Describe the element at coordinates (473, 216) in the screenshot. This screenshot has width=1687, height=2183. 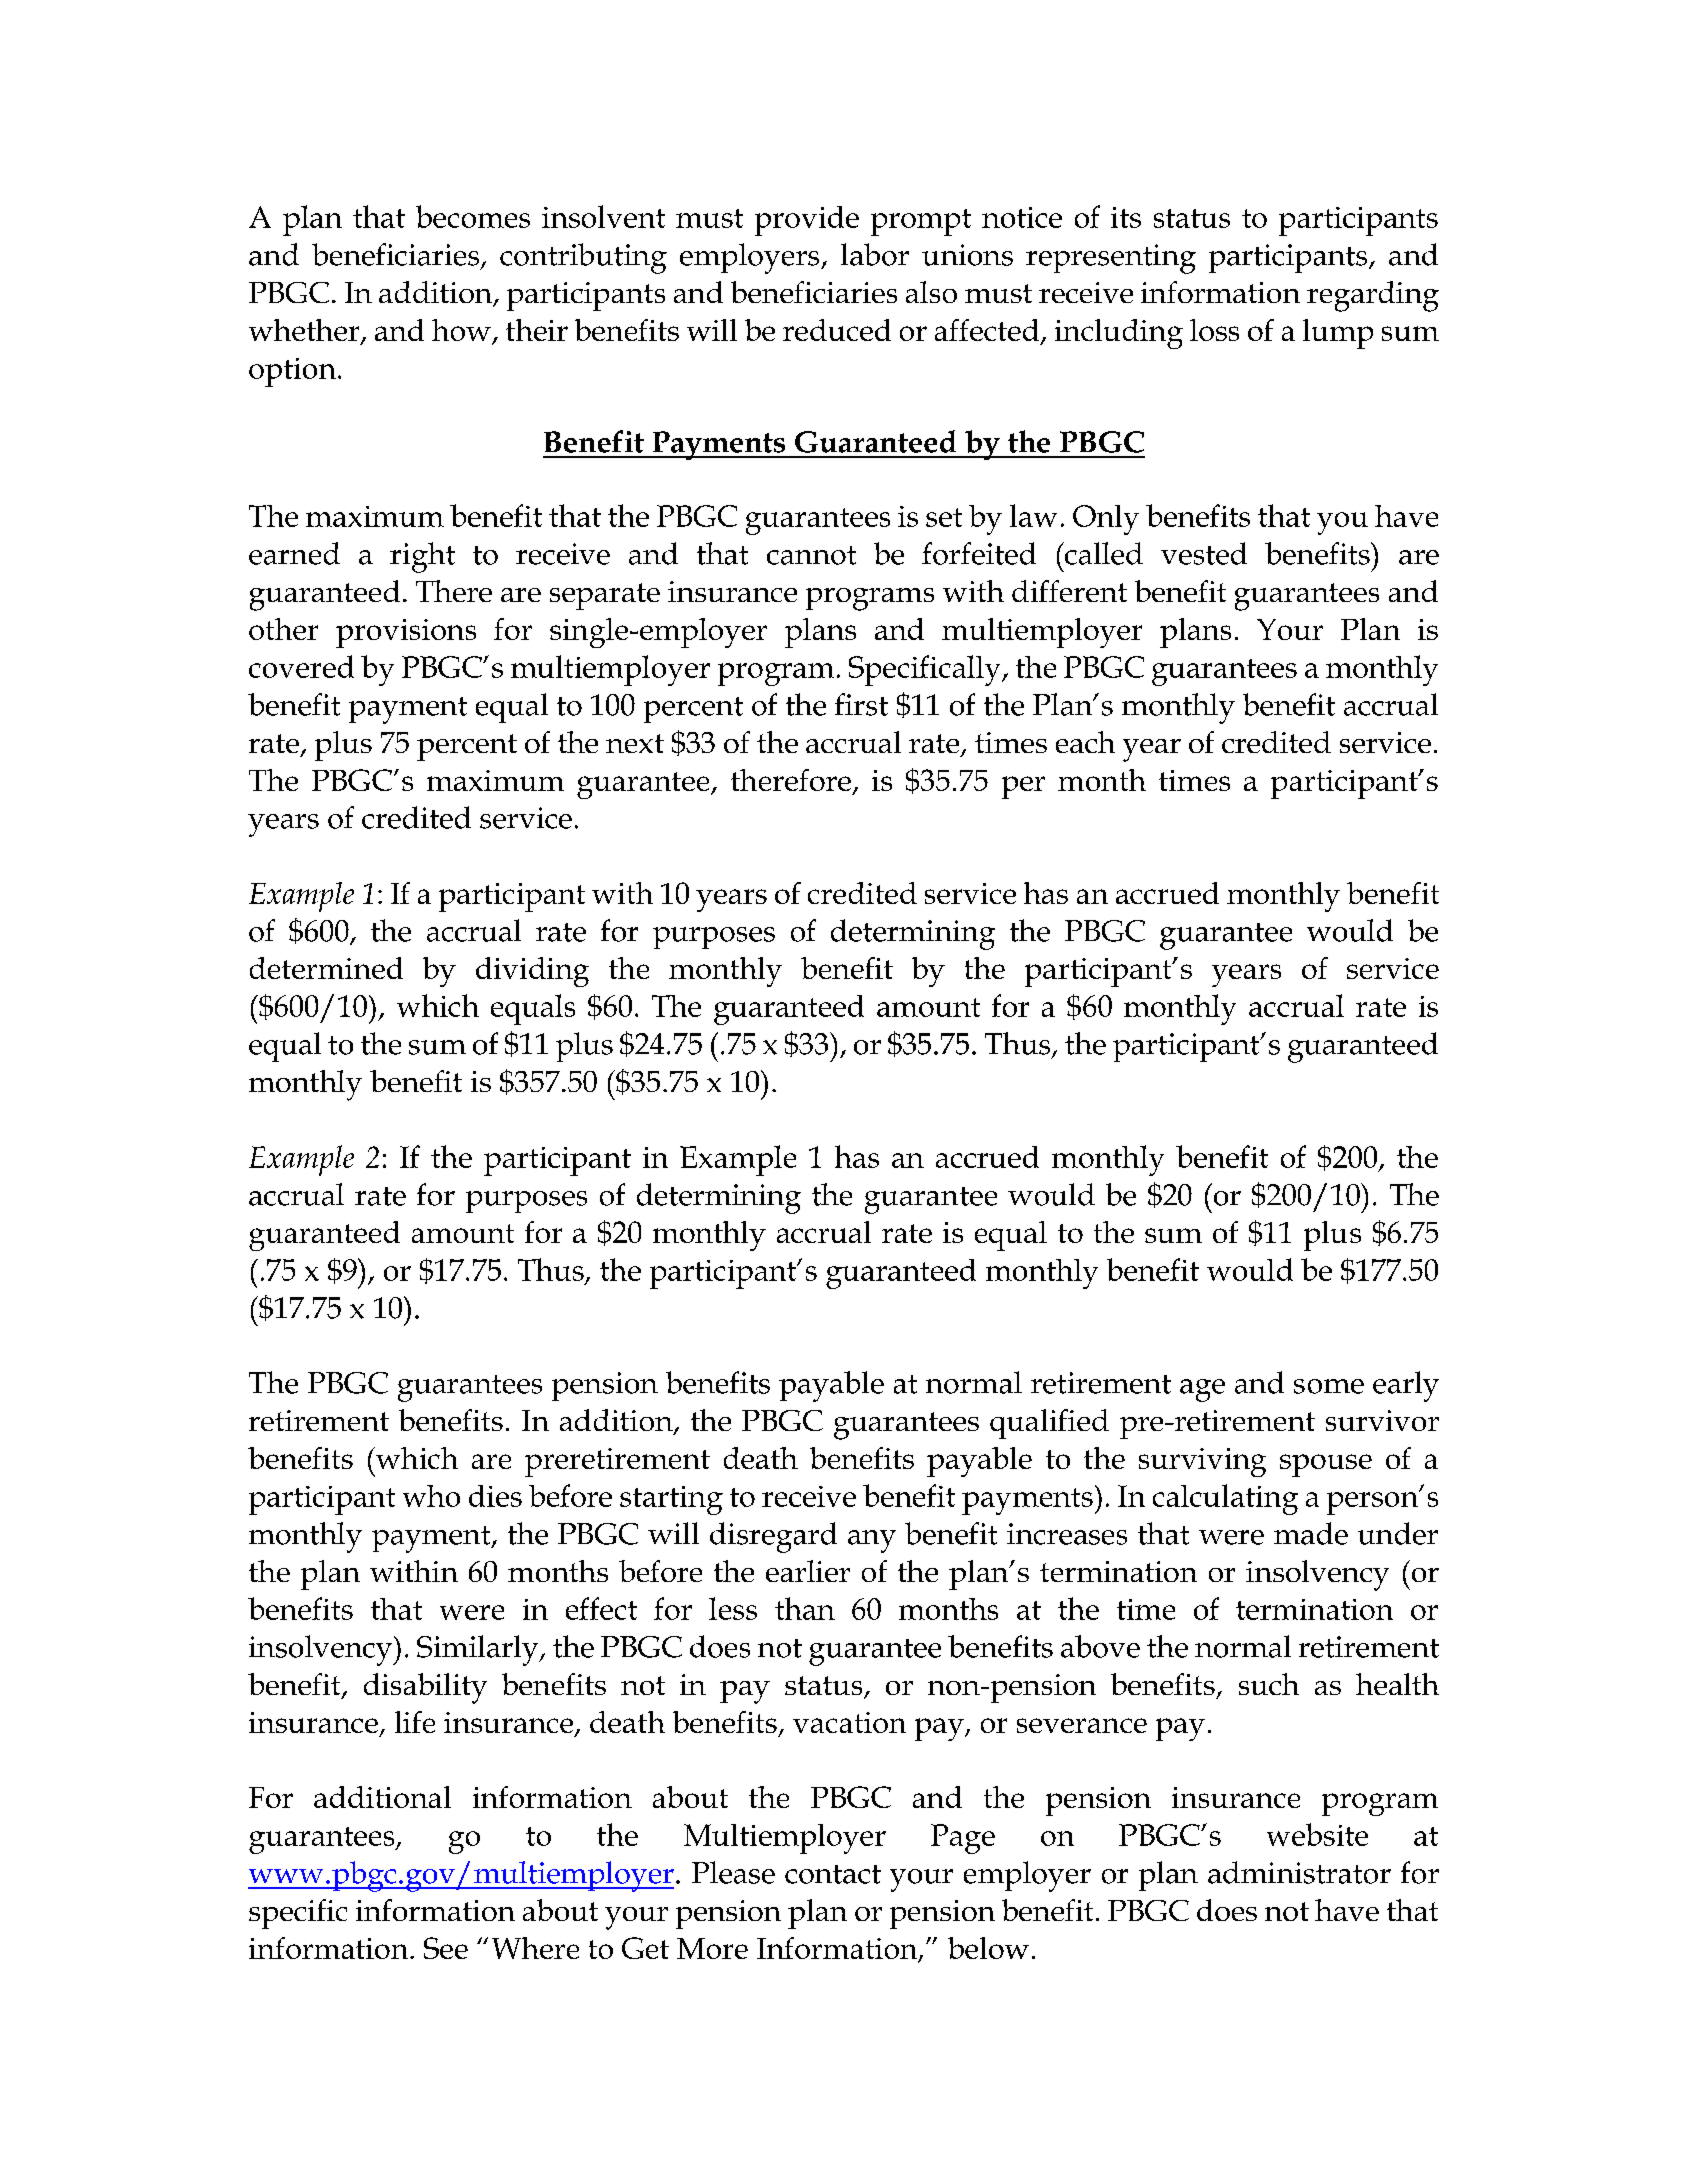
I see `becomes` at that location.
